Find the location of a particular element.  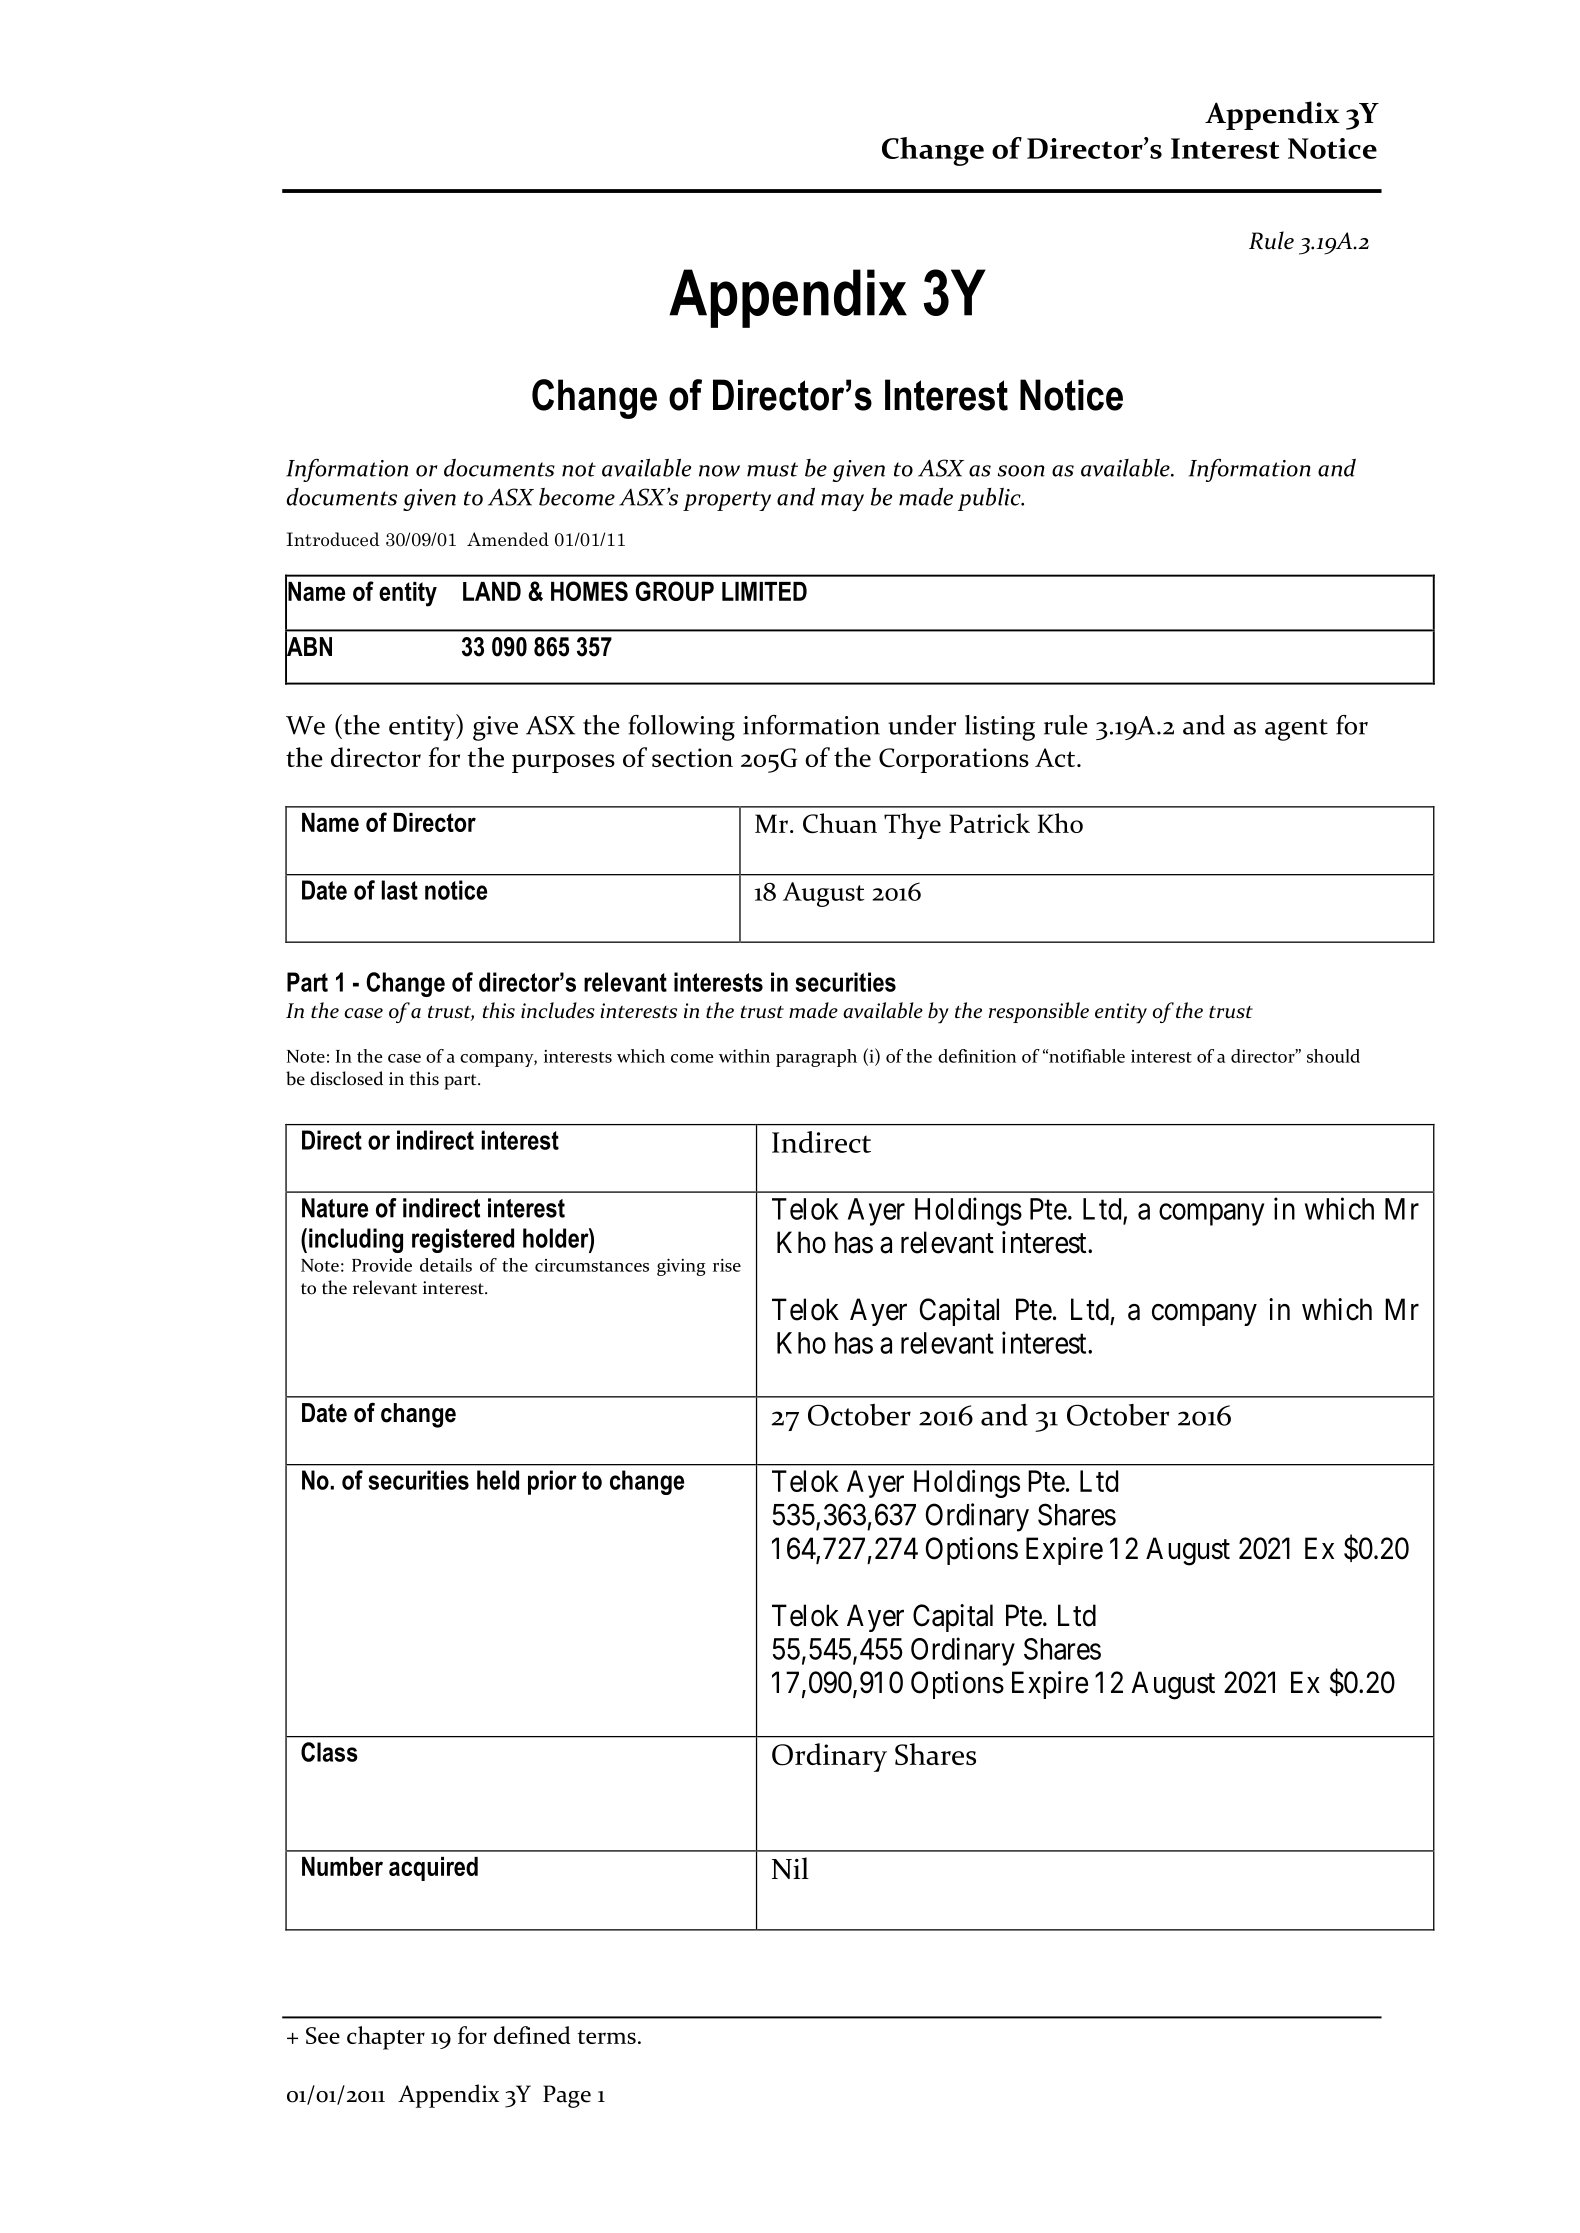

soon is located at coordinates (1021, 471).
